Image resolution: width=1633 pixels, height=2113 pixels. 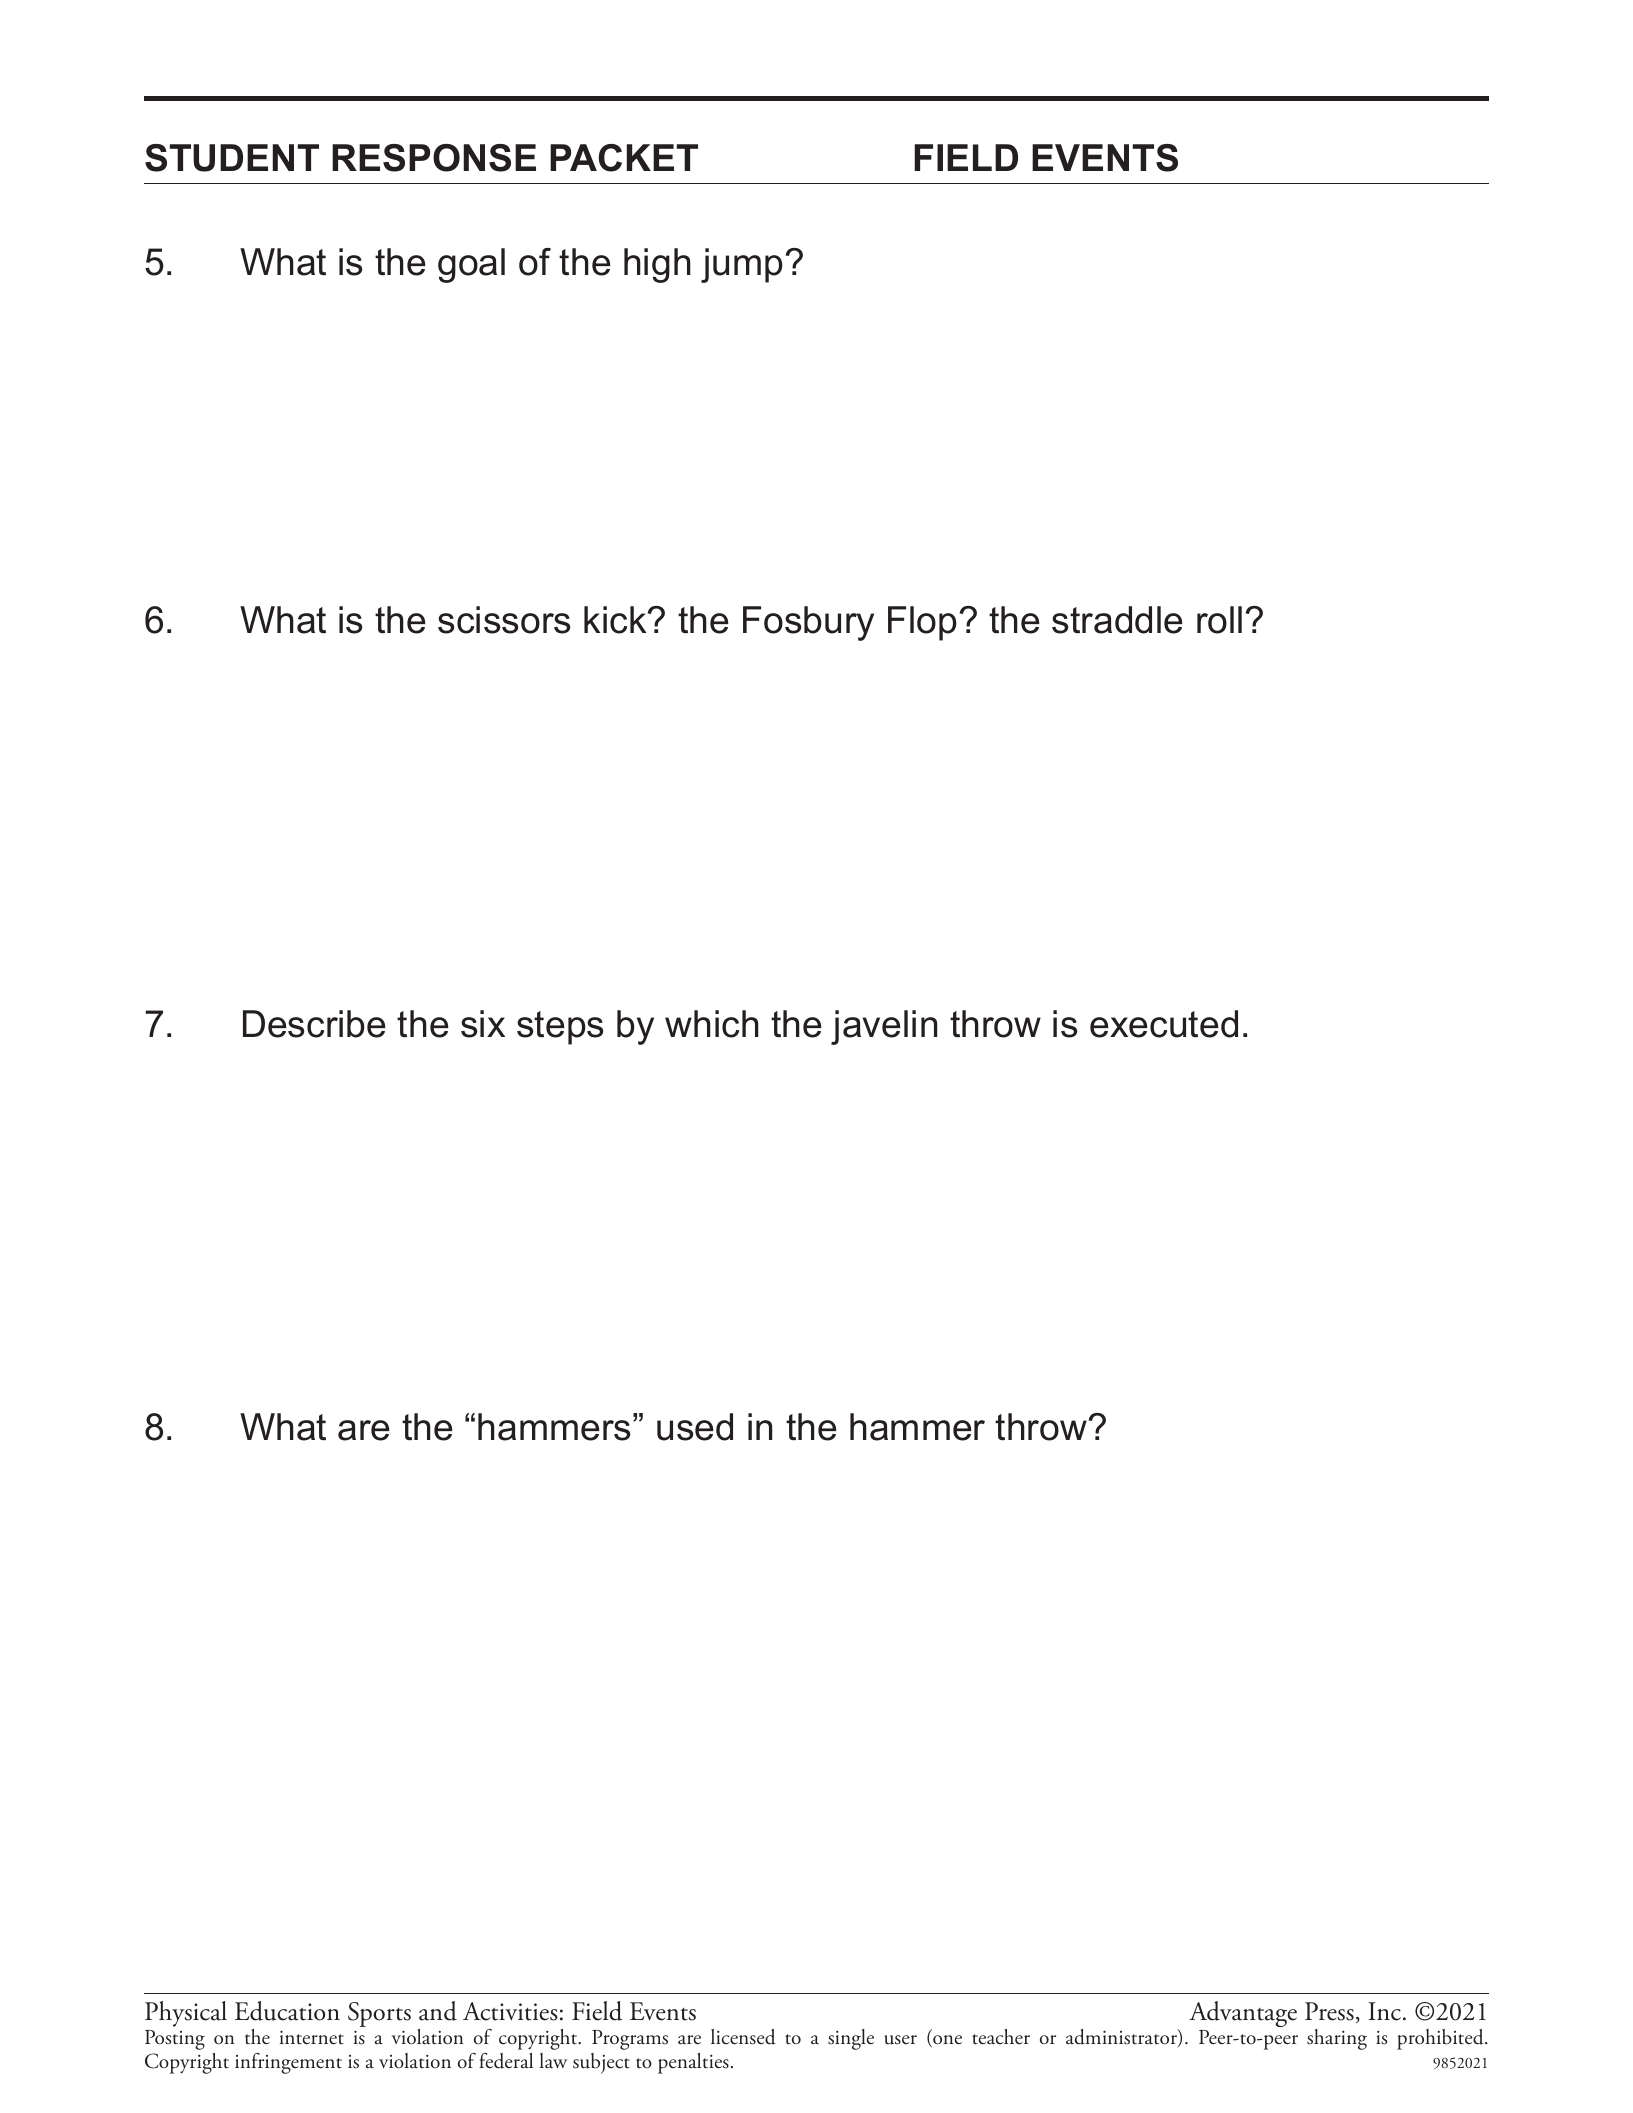 What do you see at coordinates (1219, 620) in the screenshot?
I see `roll` at bounding box center [1219, 620].
